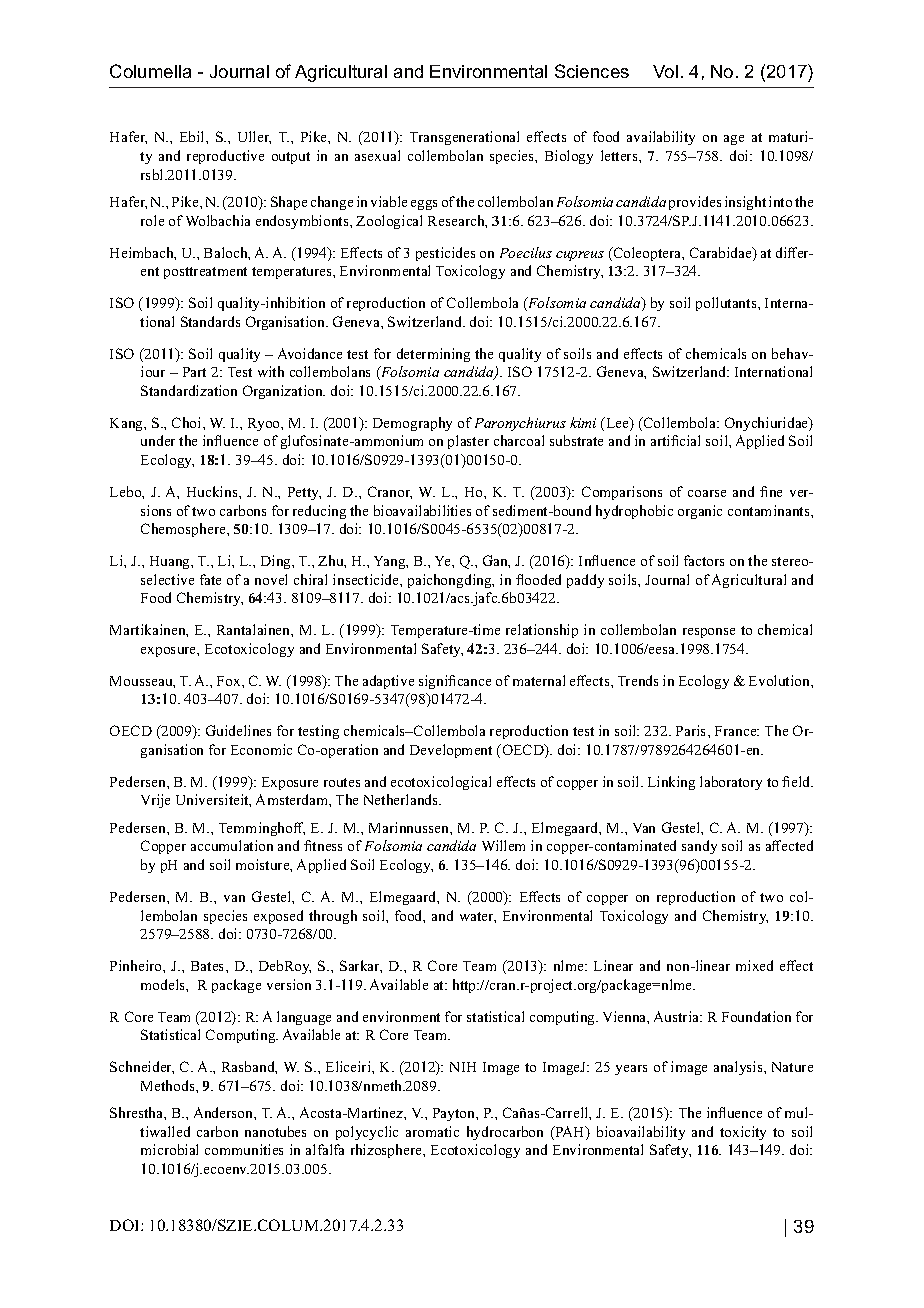  I want to click on asexual, so click(377, 155).
